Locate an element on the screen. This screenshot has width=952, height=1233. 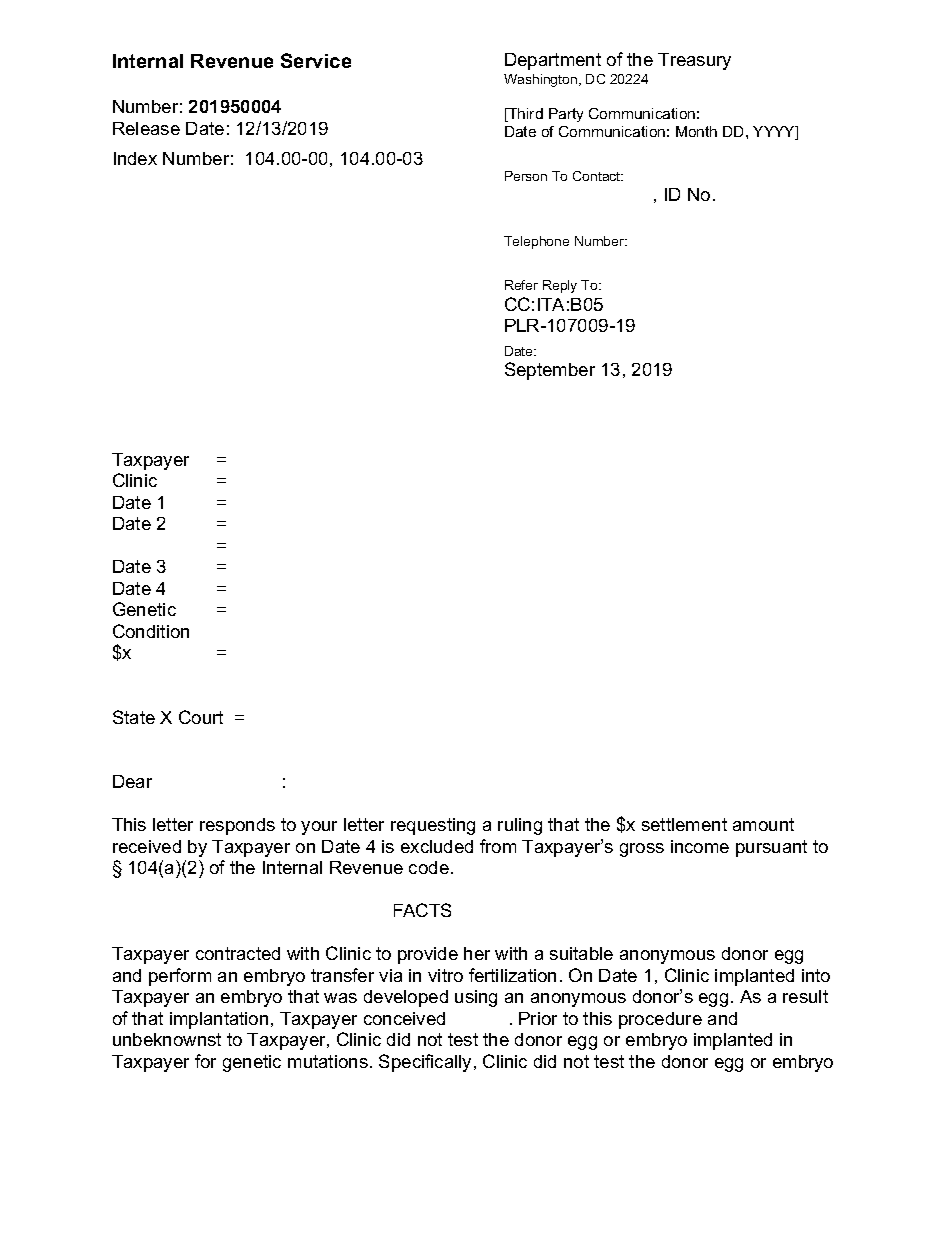
implantation is located at coordinates (219, 1020).
